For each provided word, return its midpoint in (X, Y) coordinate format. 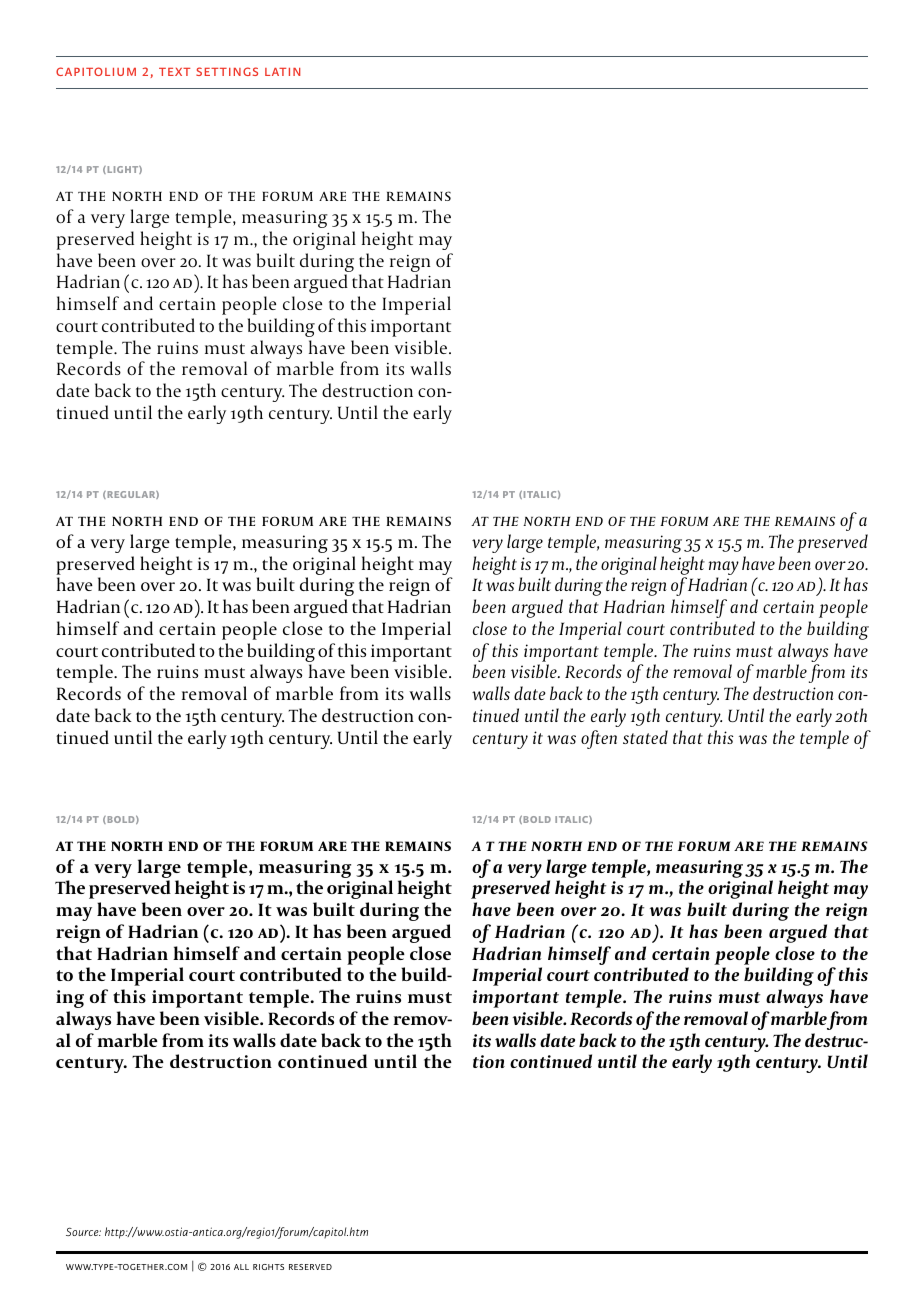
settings (227, 71)
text (174, 72)
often (599, 739)
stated (645, 737)
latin (282, 72)
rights (268, 1267)
